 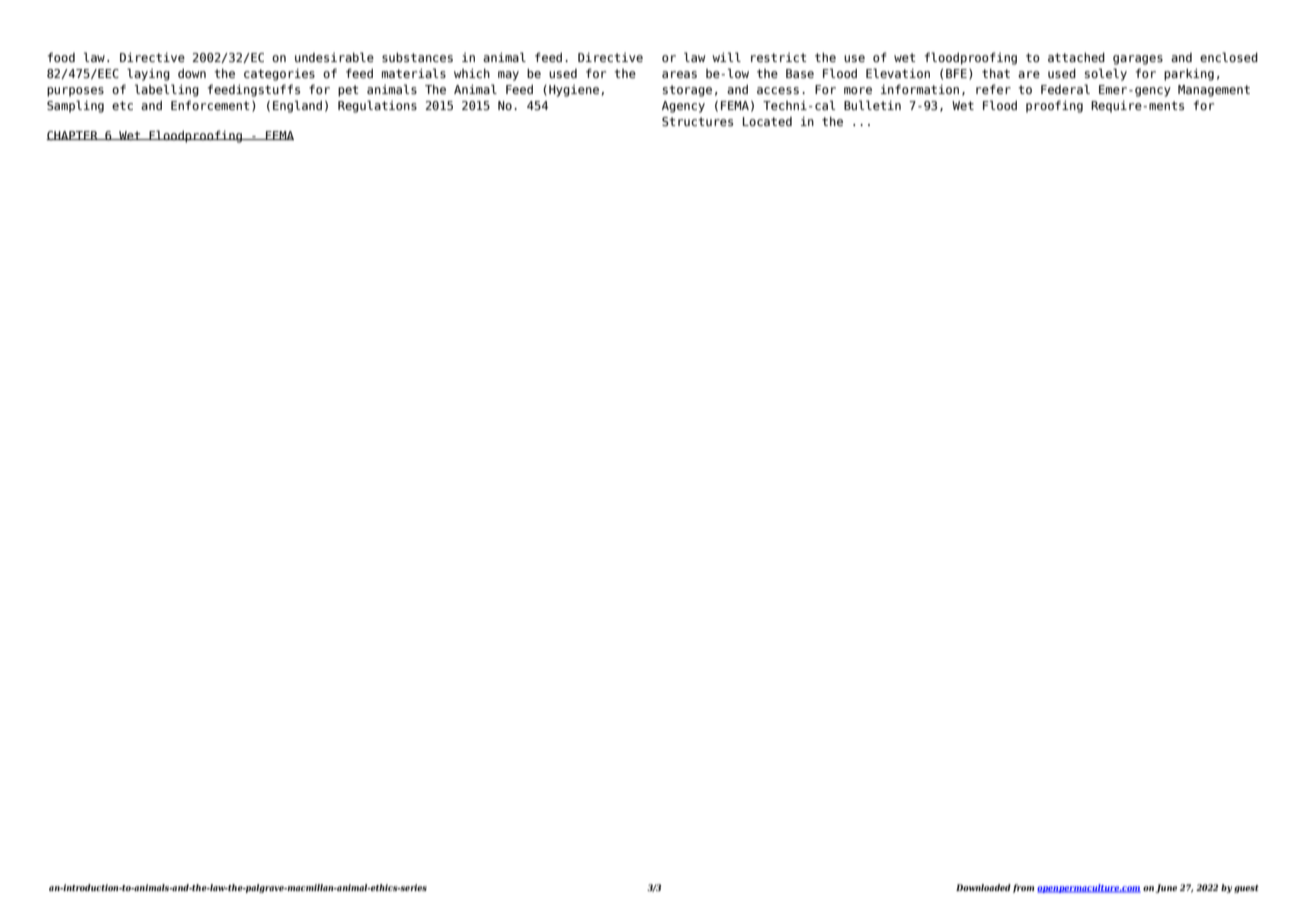 I want to click on solely, so click(x=1106, y=74).
